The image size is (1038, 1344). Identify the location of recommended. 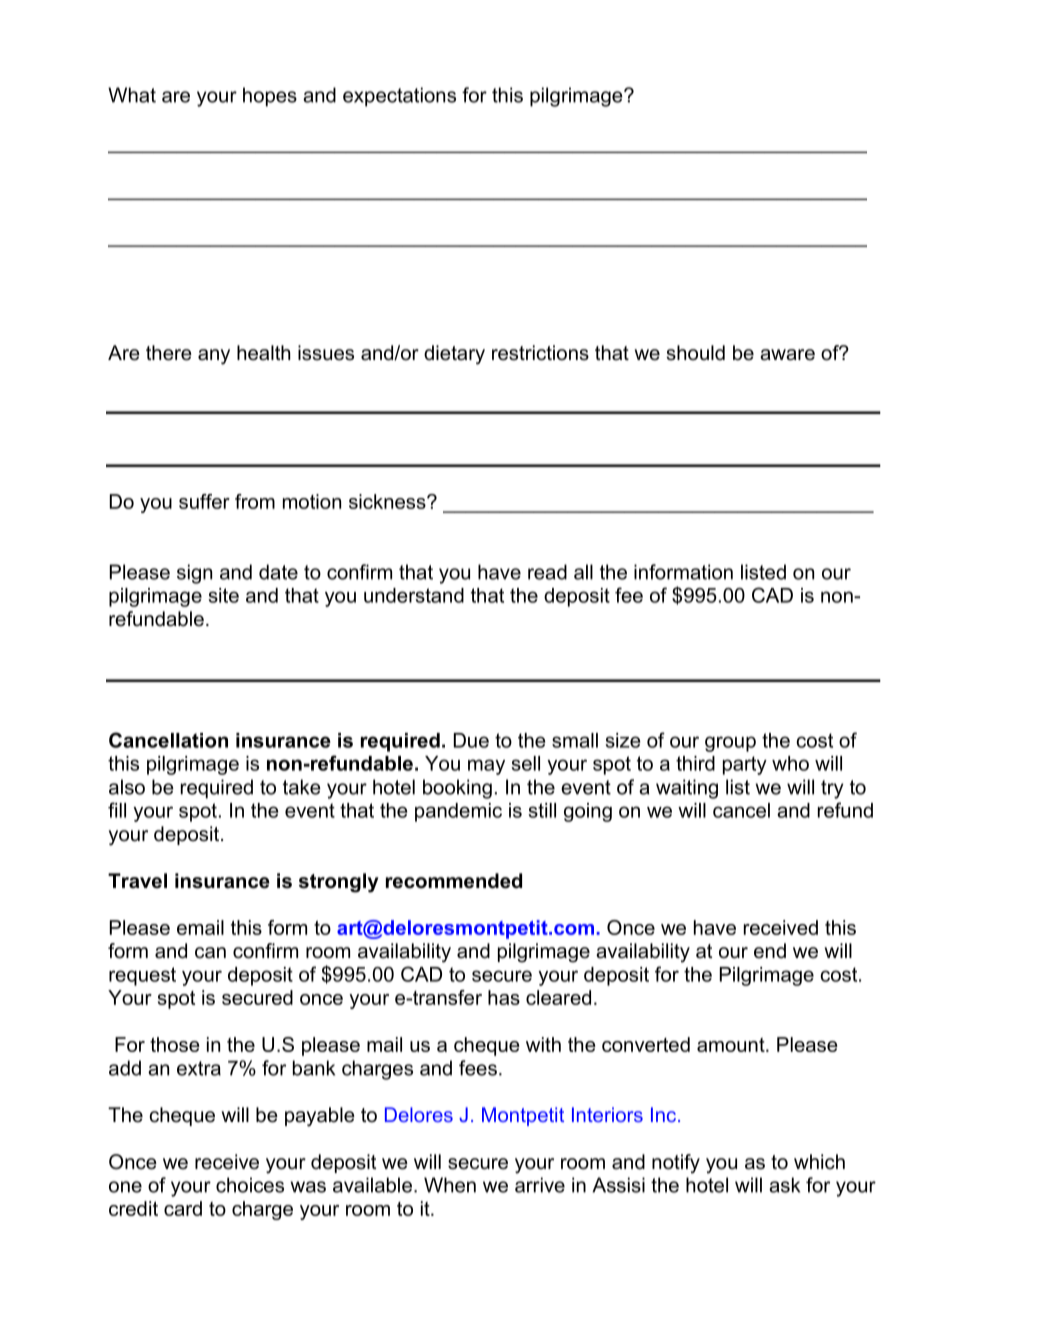
(454, 881).
